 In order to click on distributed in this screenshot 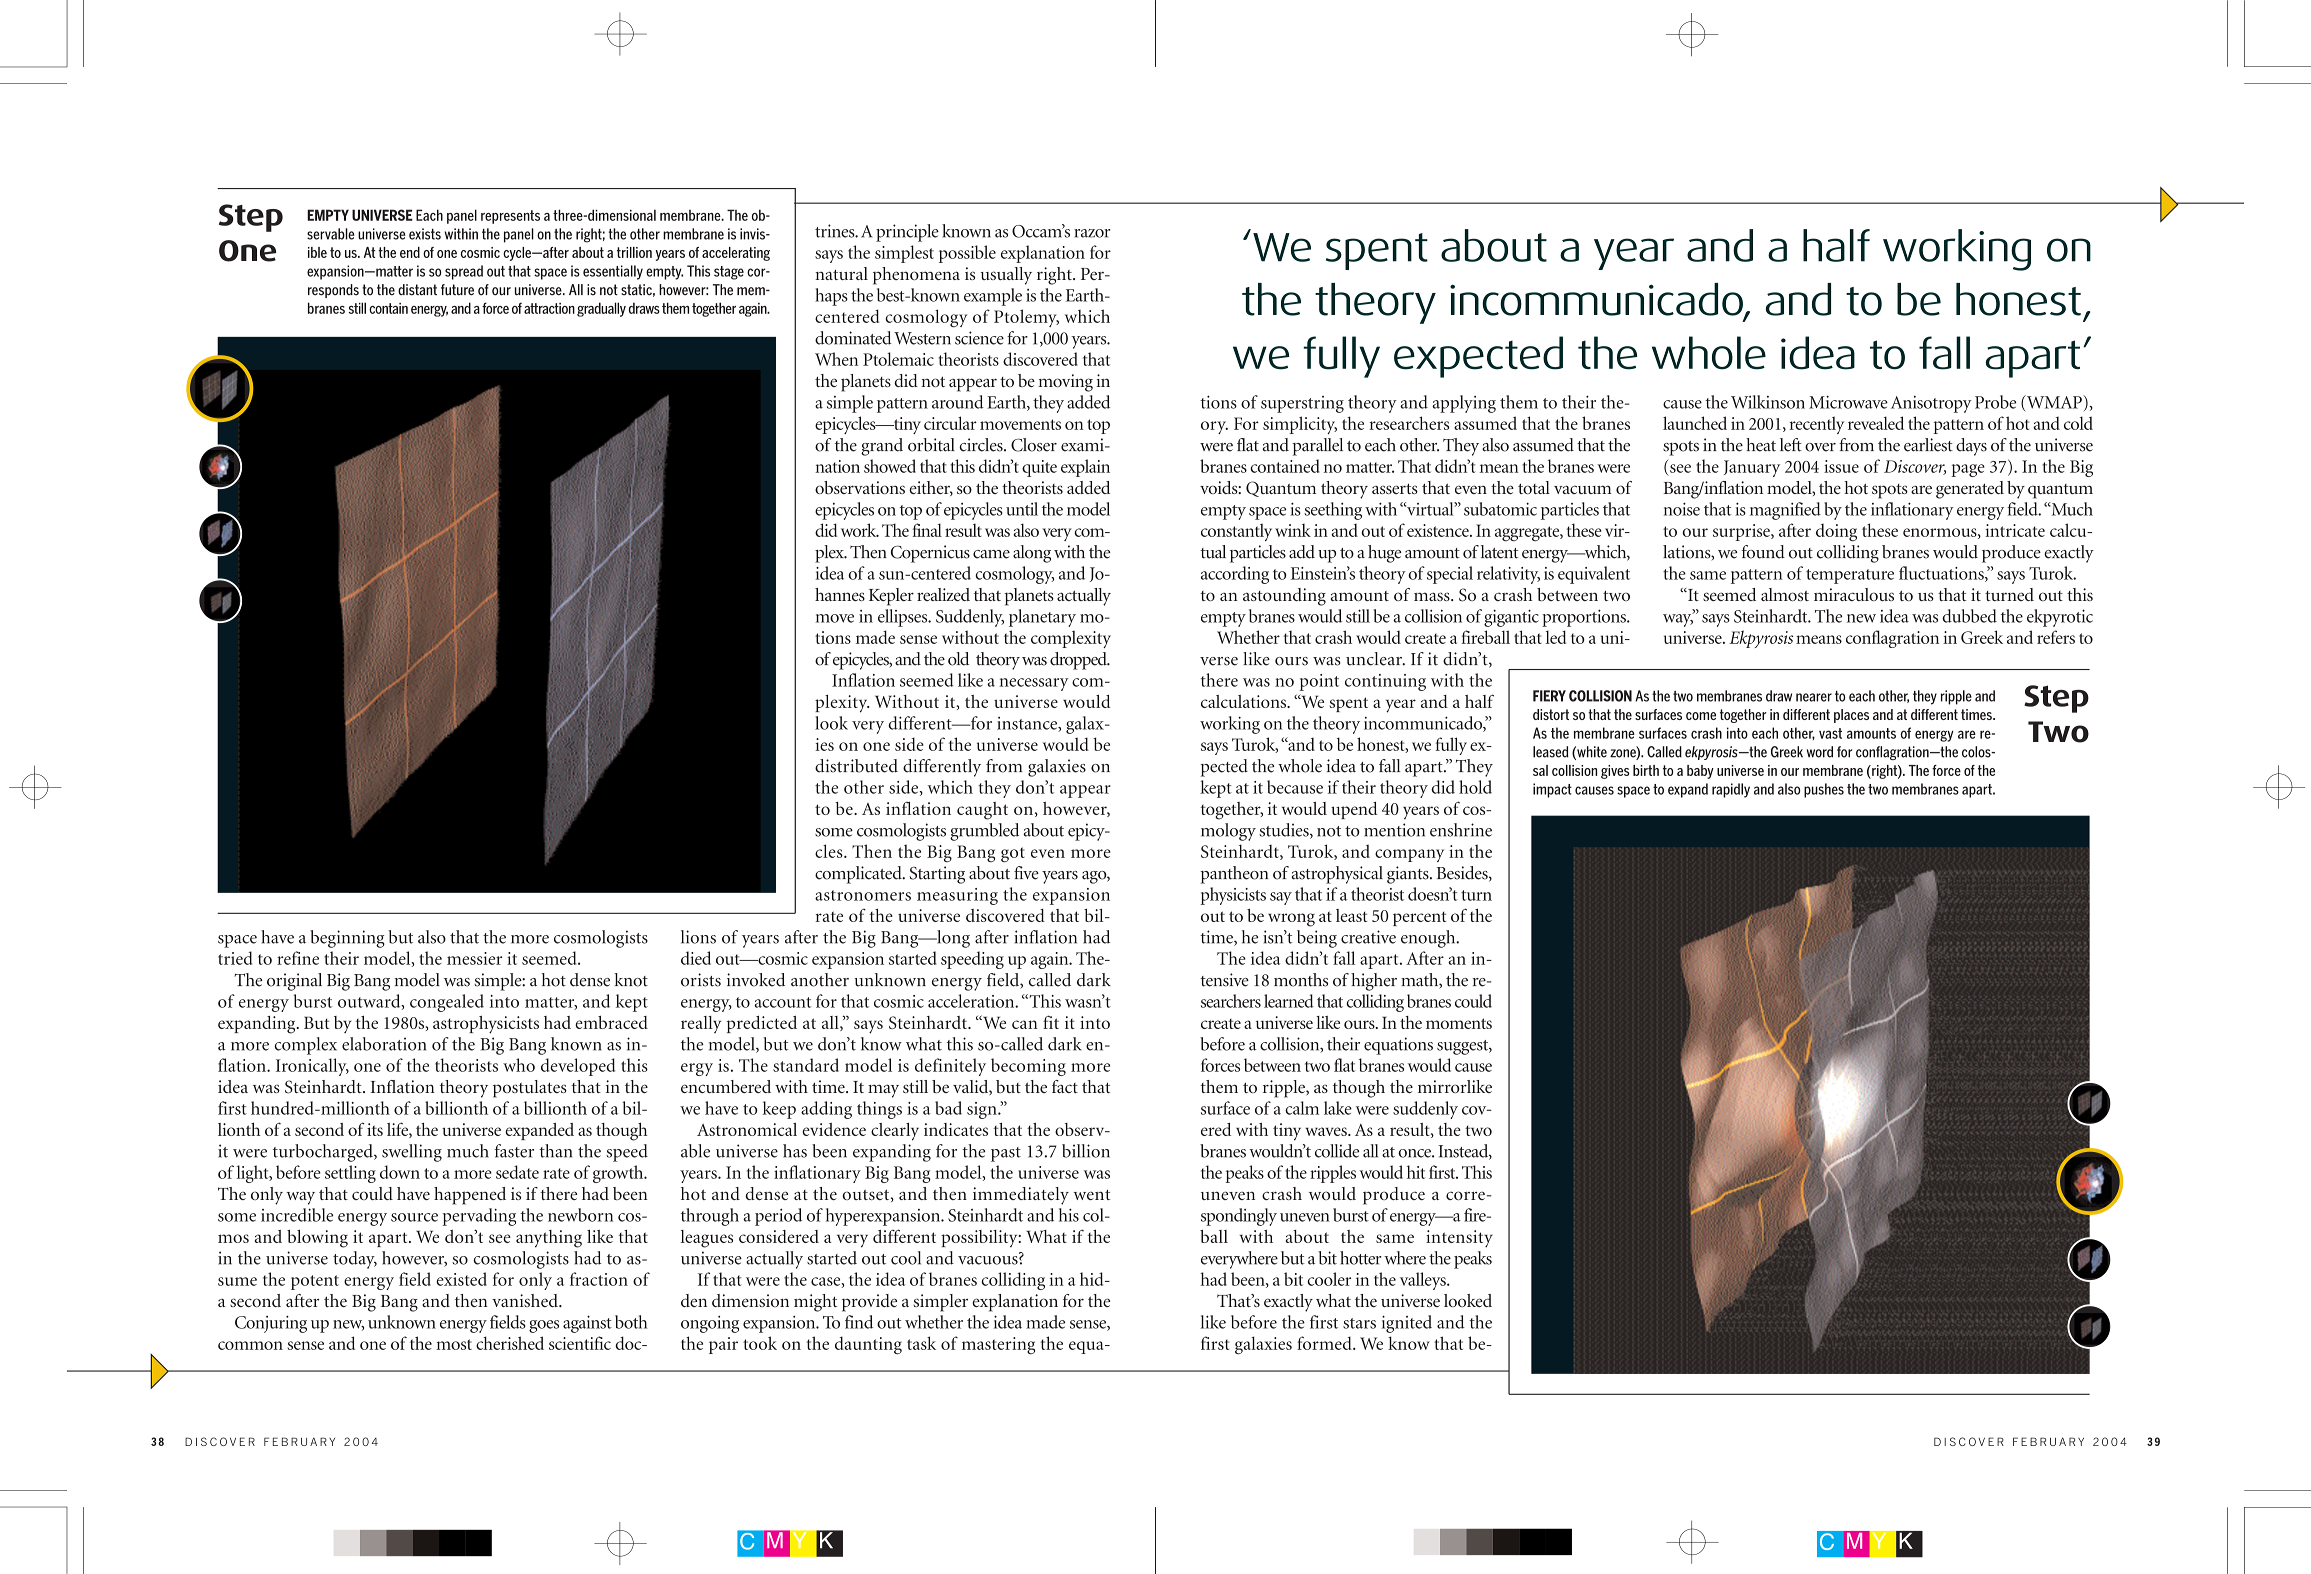, I will do `click(856, 766)`.
